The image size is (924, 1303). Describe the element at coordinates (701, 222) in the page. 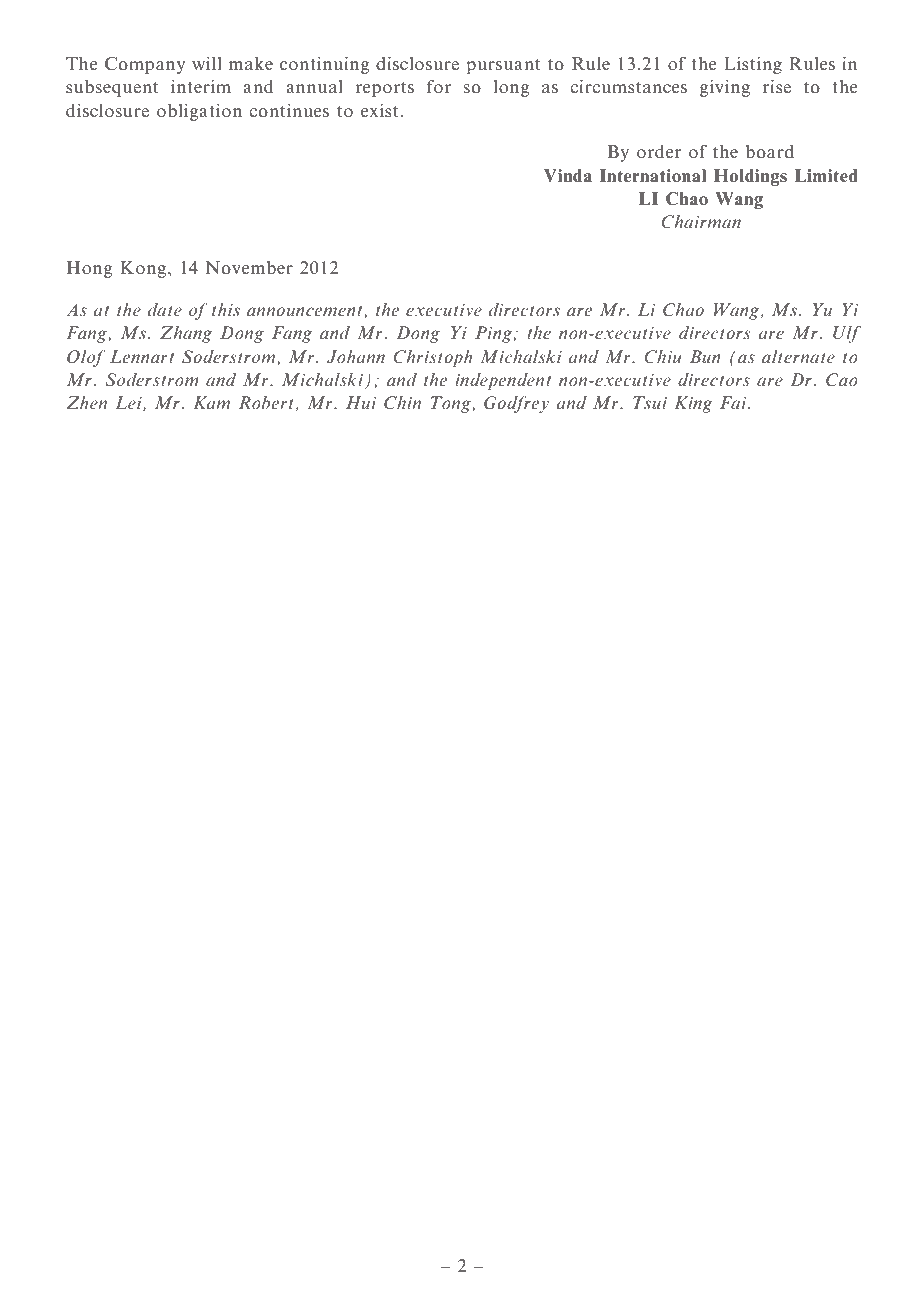

I see `Chairman` at that location.
